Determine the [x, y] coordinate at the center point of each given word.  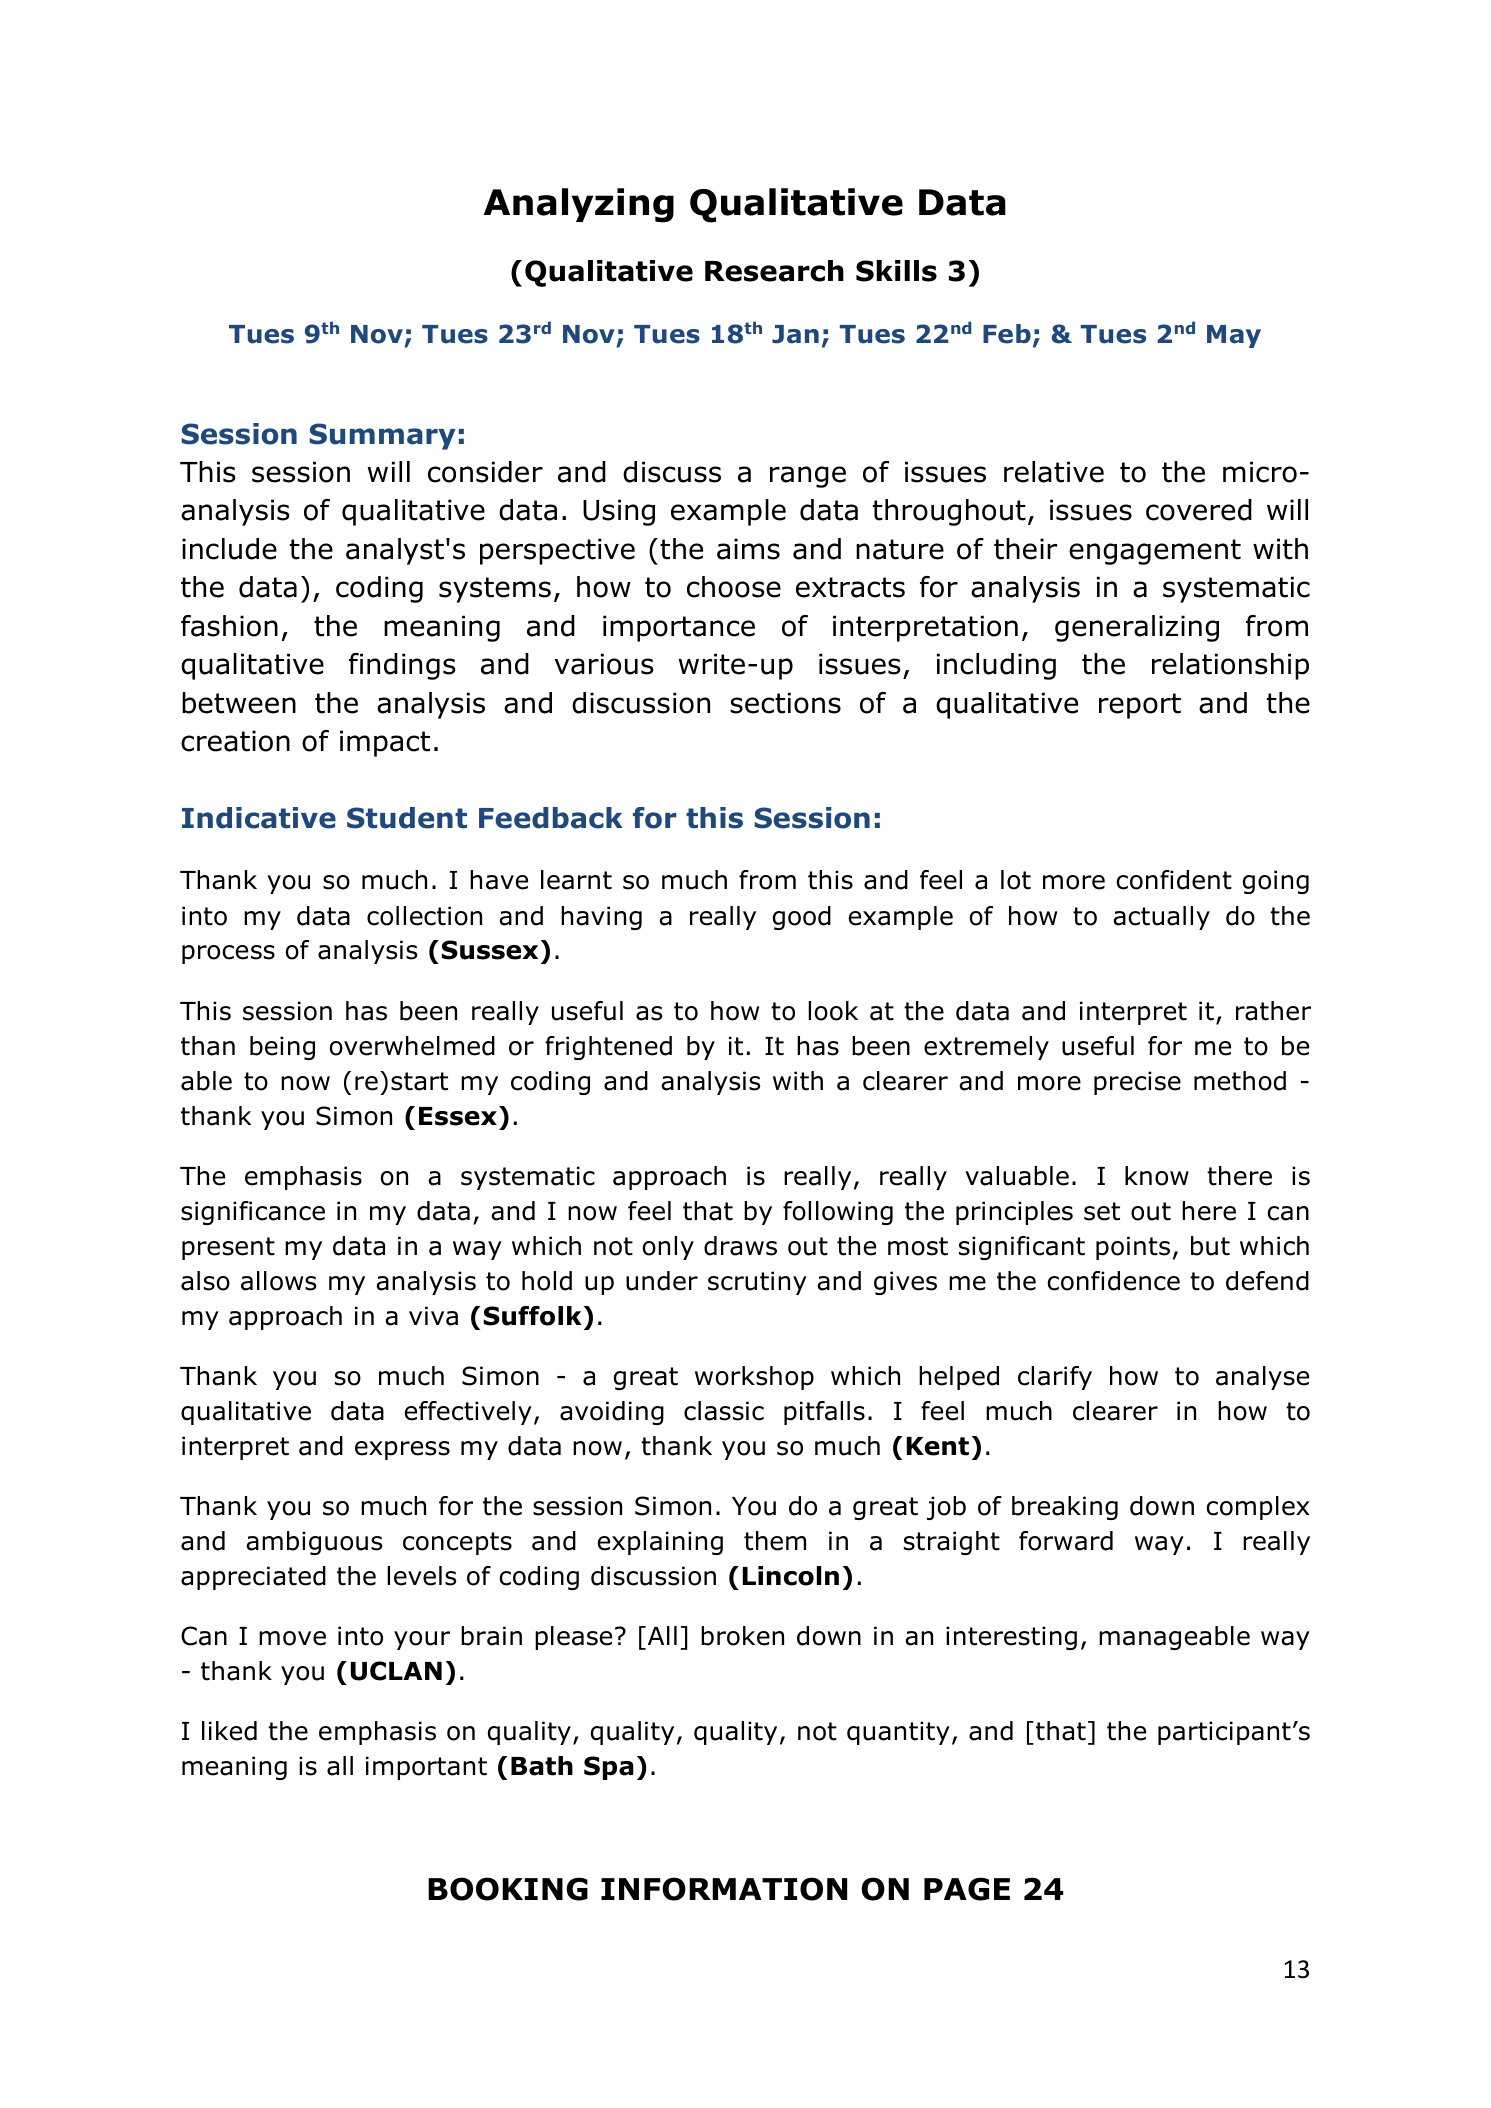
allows [278, 1281]
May [1234, 336]
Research [774, 271]
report [1140, 706]
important [426, 1768]
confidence [1113, 1281]
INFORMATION [724, 1889]
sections [785, 703]
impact [385, 743]
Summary [382, 436]
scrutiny [757, 1283]
